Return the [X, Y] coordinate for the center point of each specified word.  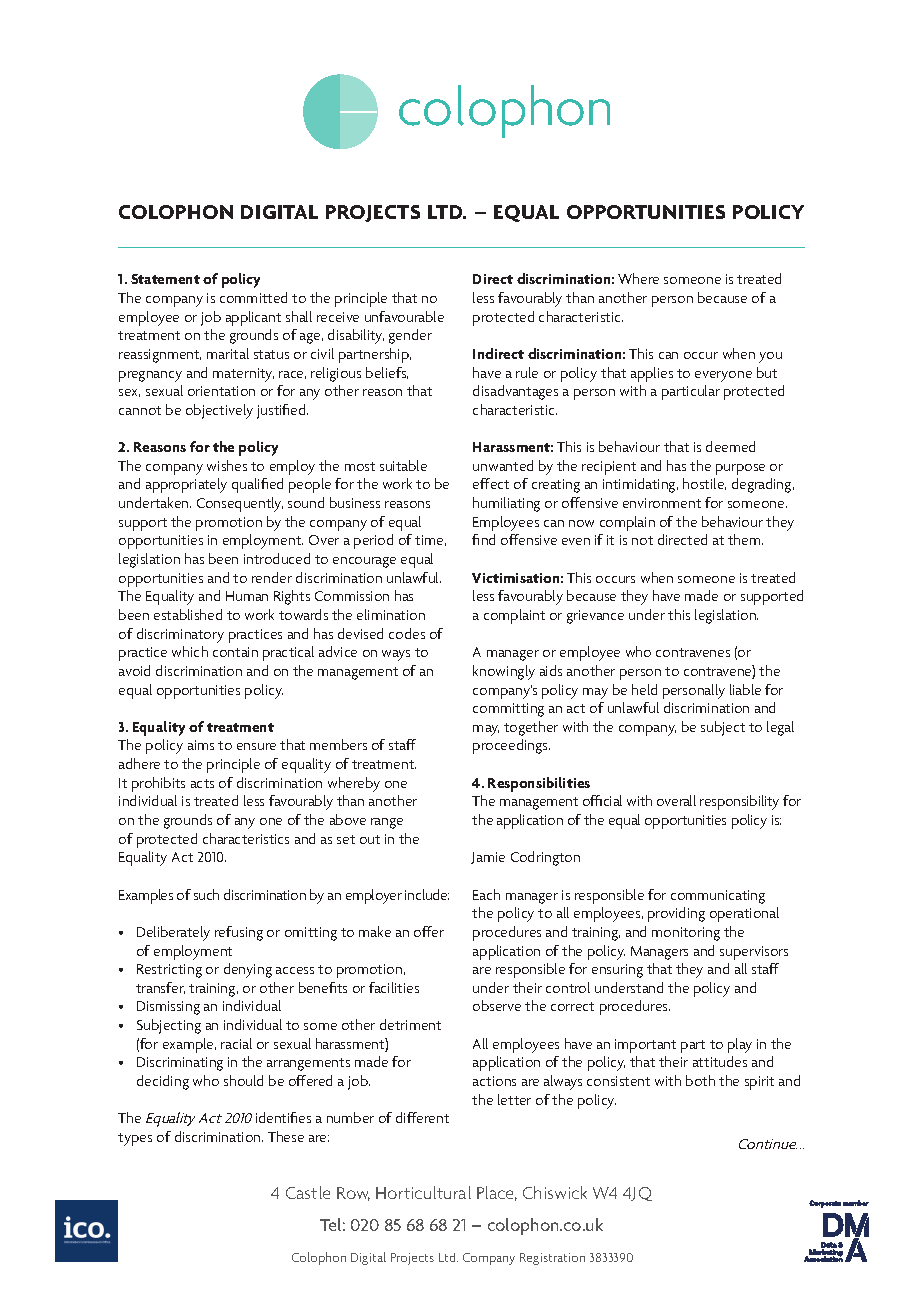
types [135, 1139]
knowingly [504, 672]
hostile [704, 484]
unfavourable [404, 316]
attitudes [720, 1061]
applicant [253, 318]
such [206, 894]
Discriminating [180, 1064]
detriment [410, 1024]
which [190, 651]
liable [745, 689]
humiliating [506, 504]
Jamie [488, 858]
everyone [723, 376]
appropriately [186, 485]
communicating [718, 897]
